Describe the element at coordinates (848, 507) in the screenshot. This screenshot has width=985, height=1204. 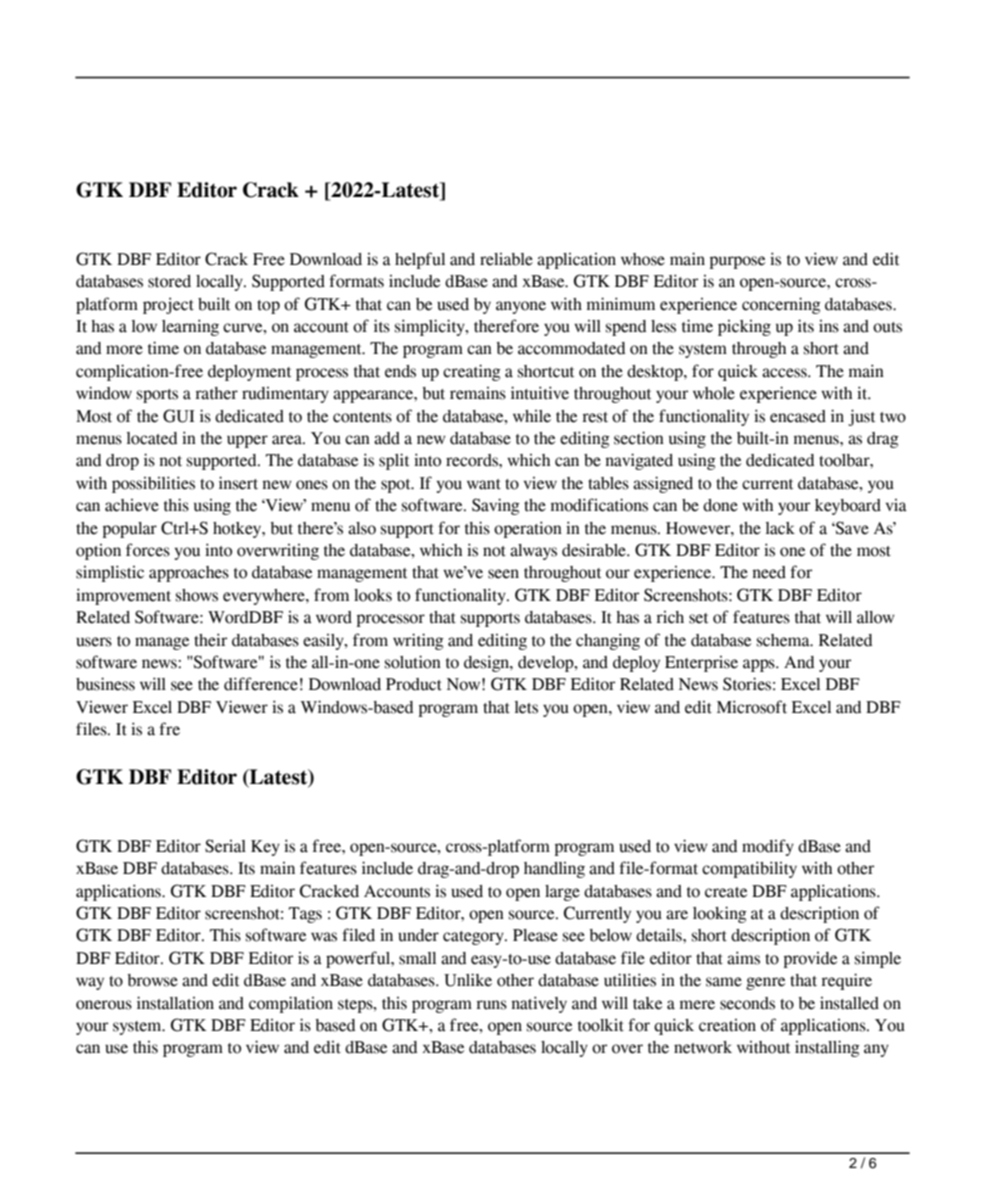
I see `keyboard` at that location.
